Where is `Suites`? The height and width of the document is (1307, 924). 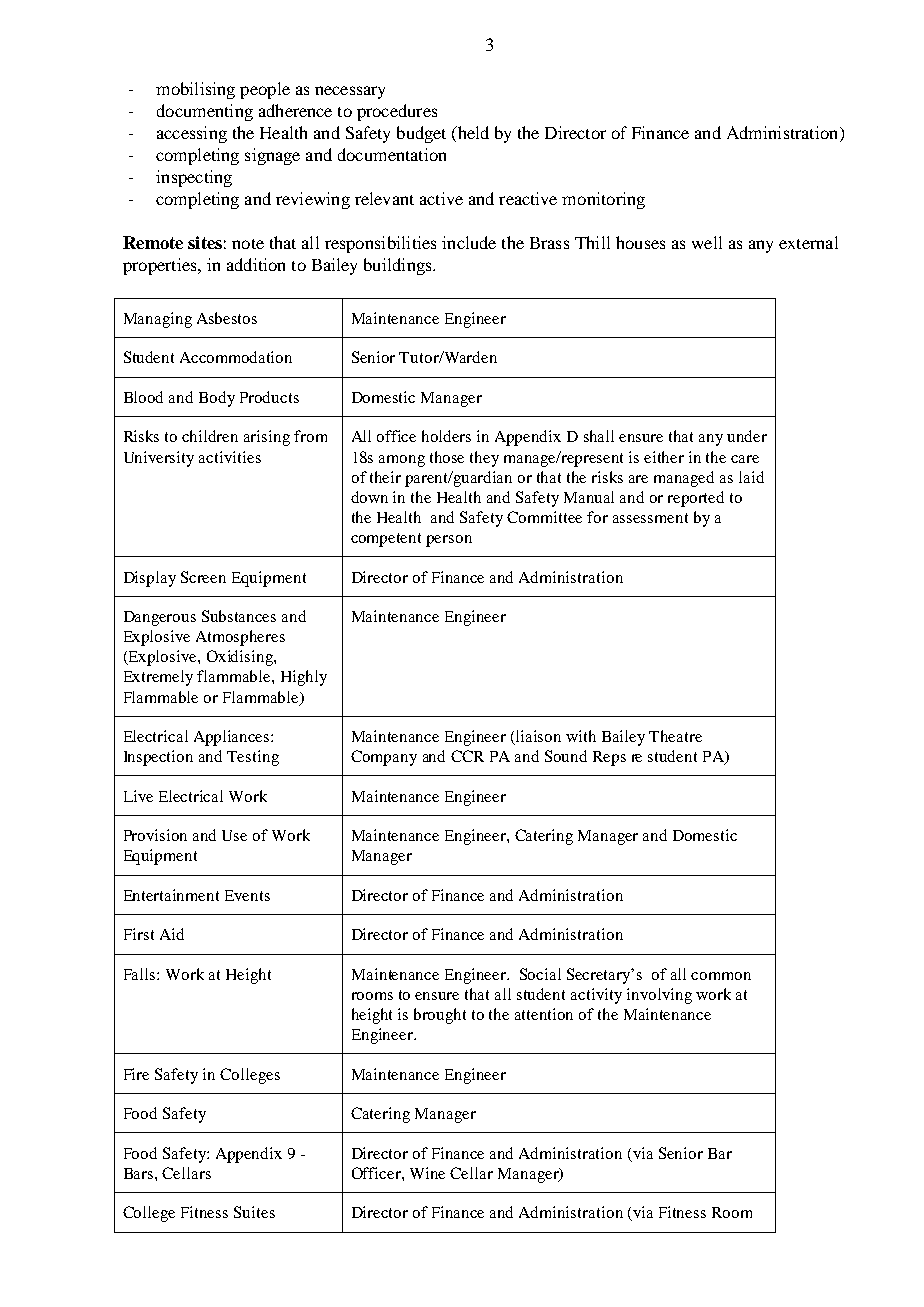
Suites is located at coordinates (254, 1212).
